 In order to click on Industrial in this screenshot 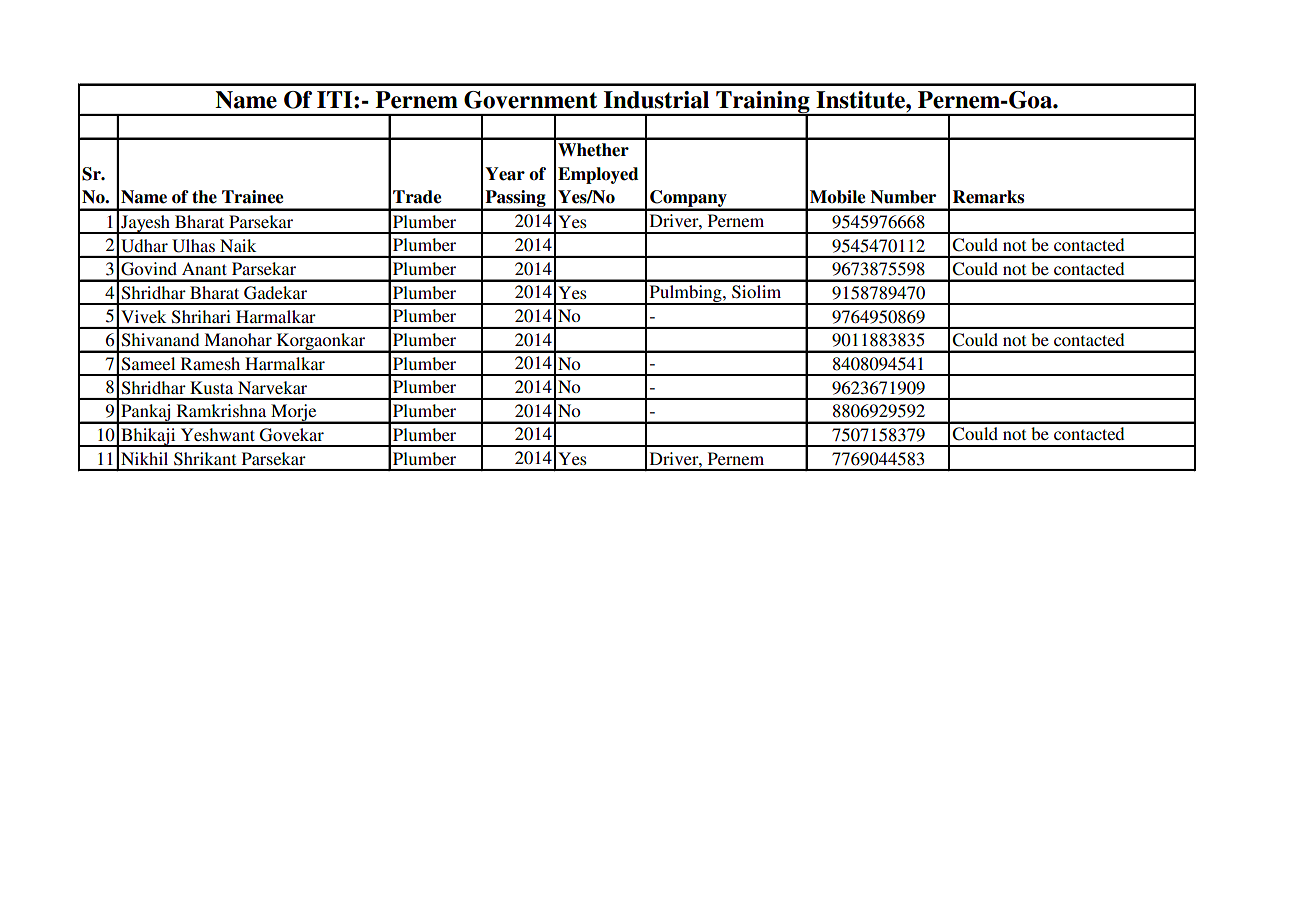, I will do `click(656, 100)`.
